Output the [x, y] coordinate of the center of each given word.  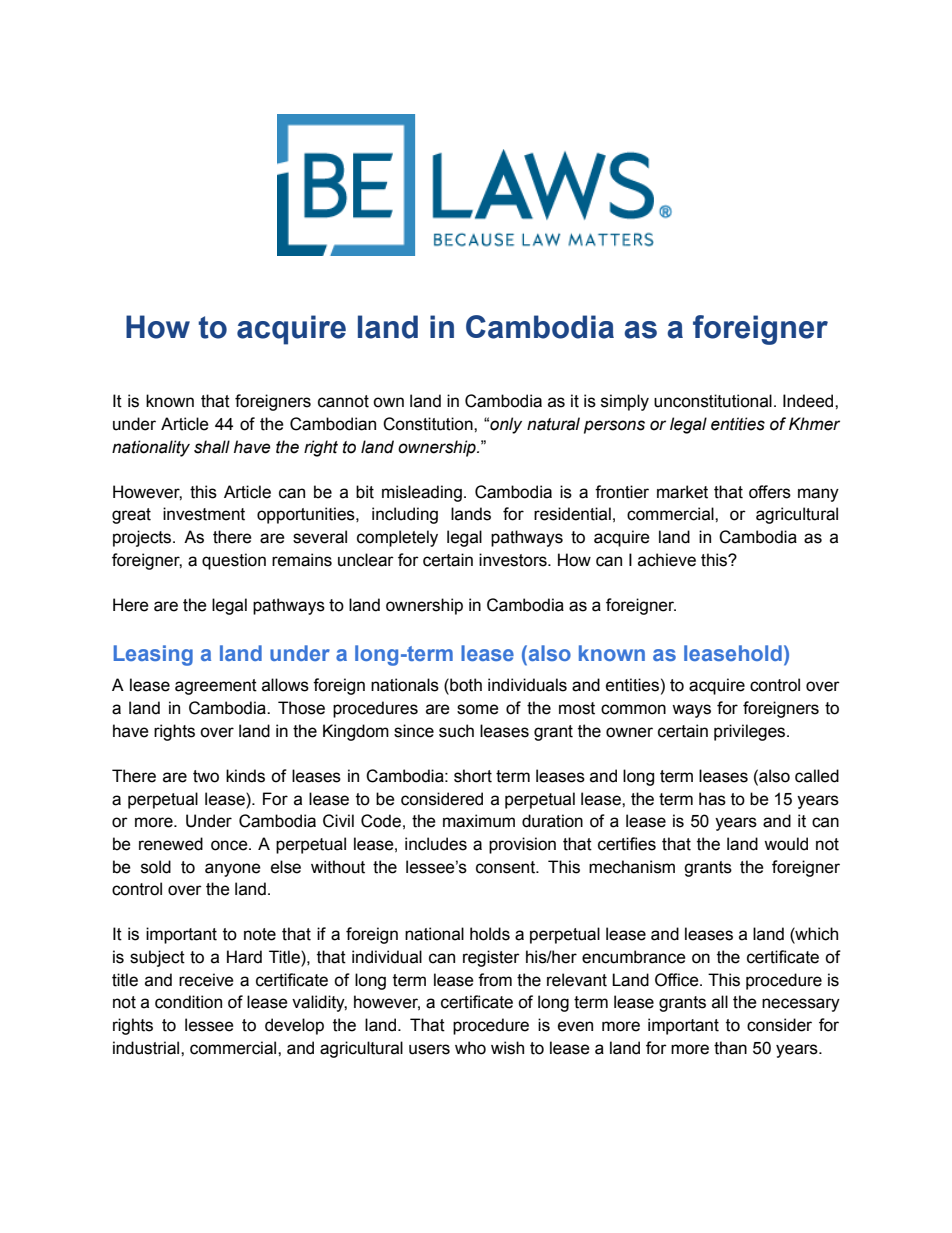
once [230, 845]
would [786, 844]
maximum [479, 821]
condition [188, 1002]
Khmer [814, 424]
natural [553, 424]
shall [212, 447]
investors [514, 560]
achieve [667, 560]
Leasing [153, 655]
